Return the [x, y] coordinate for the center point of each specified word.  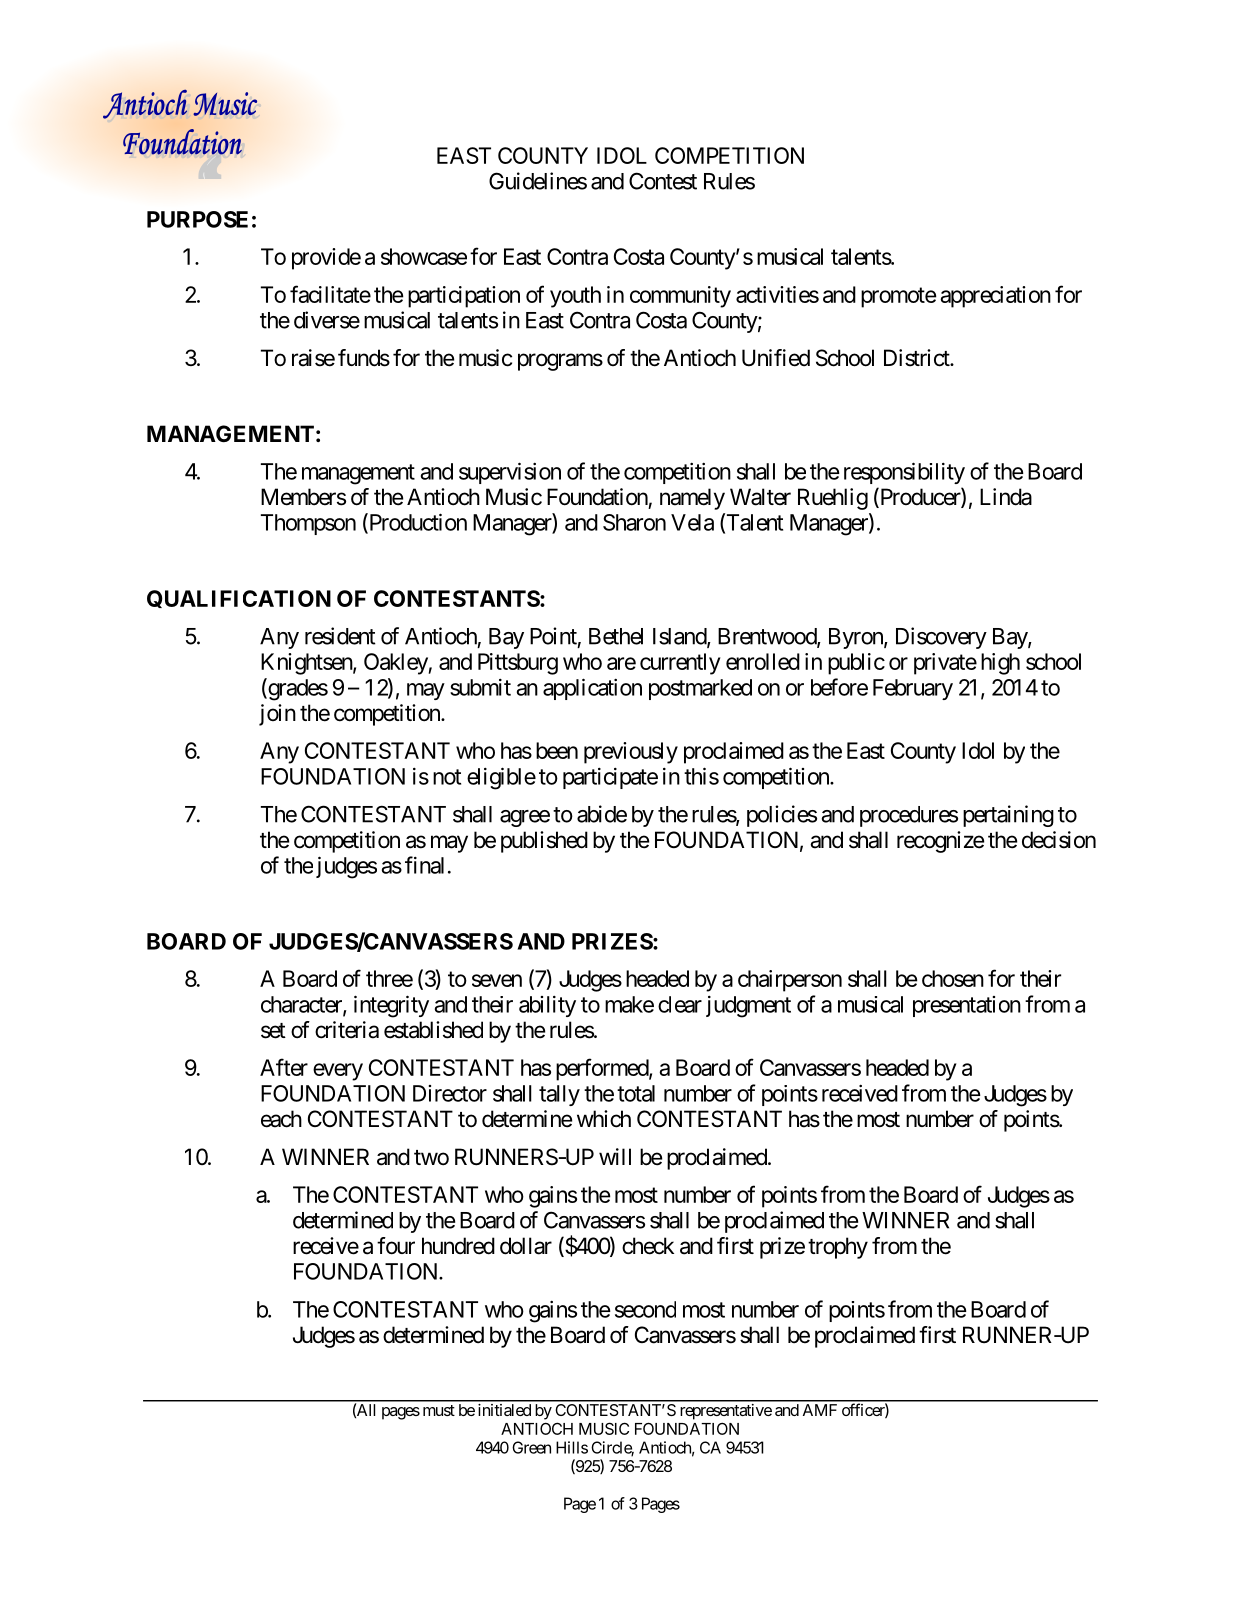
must [439, 1410]
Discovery [941, 638]
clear [680, 1004]
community [680, 297]
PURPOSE [197, 219]
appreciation [995, 297]
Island [680, 637]
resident [340, 636]
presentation [967, 1006]
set [273, 1031]
